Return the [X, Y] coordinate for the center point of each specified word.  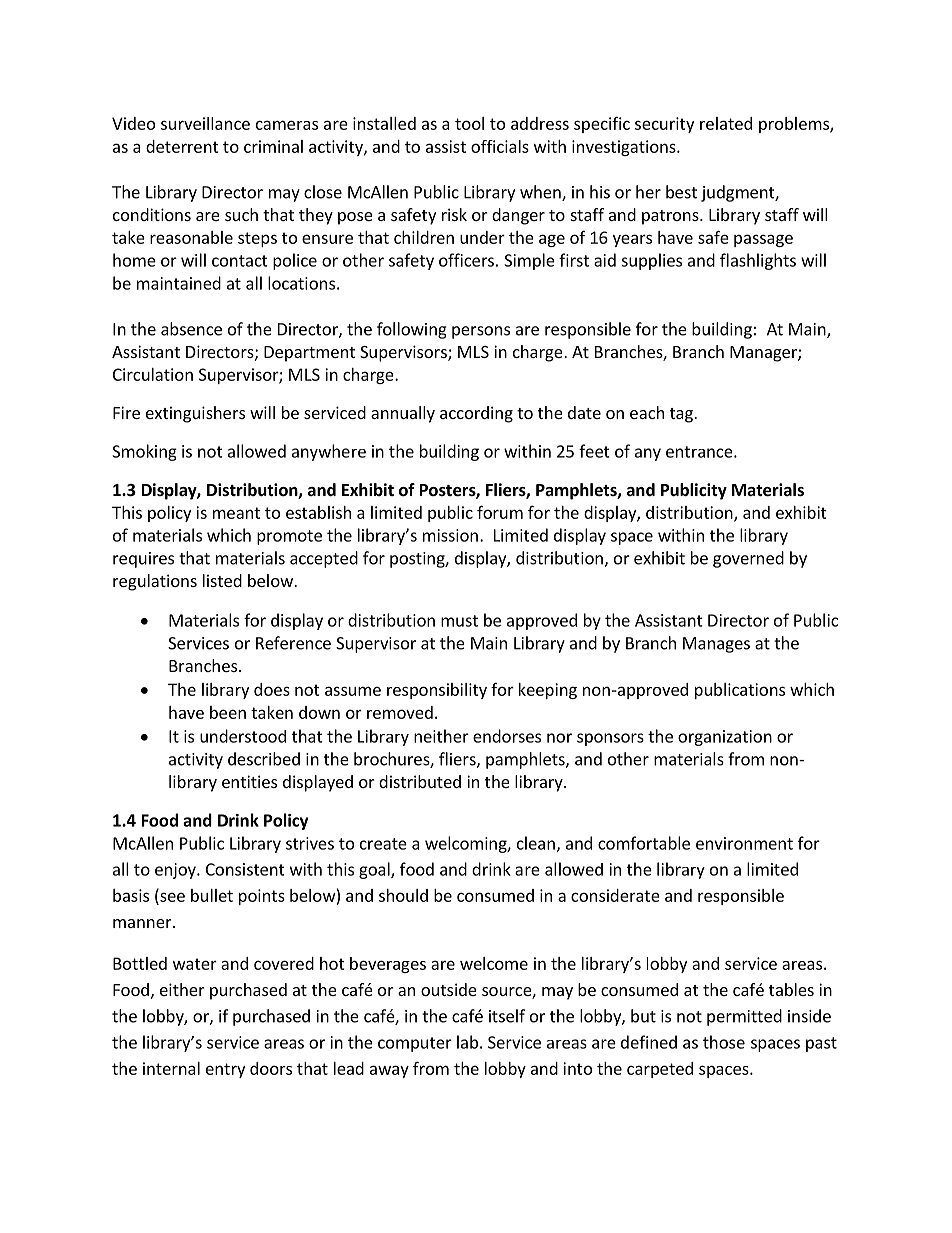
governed [748, 559]
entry [225, 1070]
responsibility [437, 691]
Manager [764, 354]
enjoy [176, 871]
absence [191, 329]
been [228, 712]
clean [536, 843]
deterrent [182, 146]
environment [744, 843]
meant [236, 513]
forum [500, 512]
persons [481, 332]
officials [500, 146]
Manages [716, 645]
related [726, 123]
